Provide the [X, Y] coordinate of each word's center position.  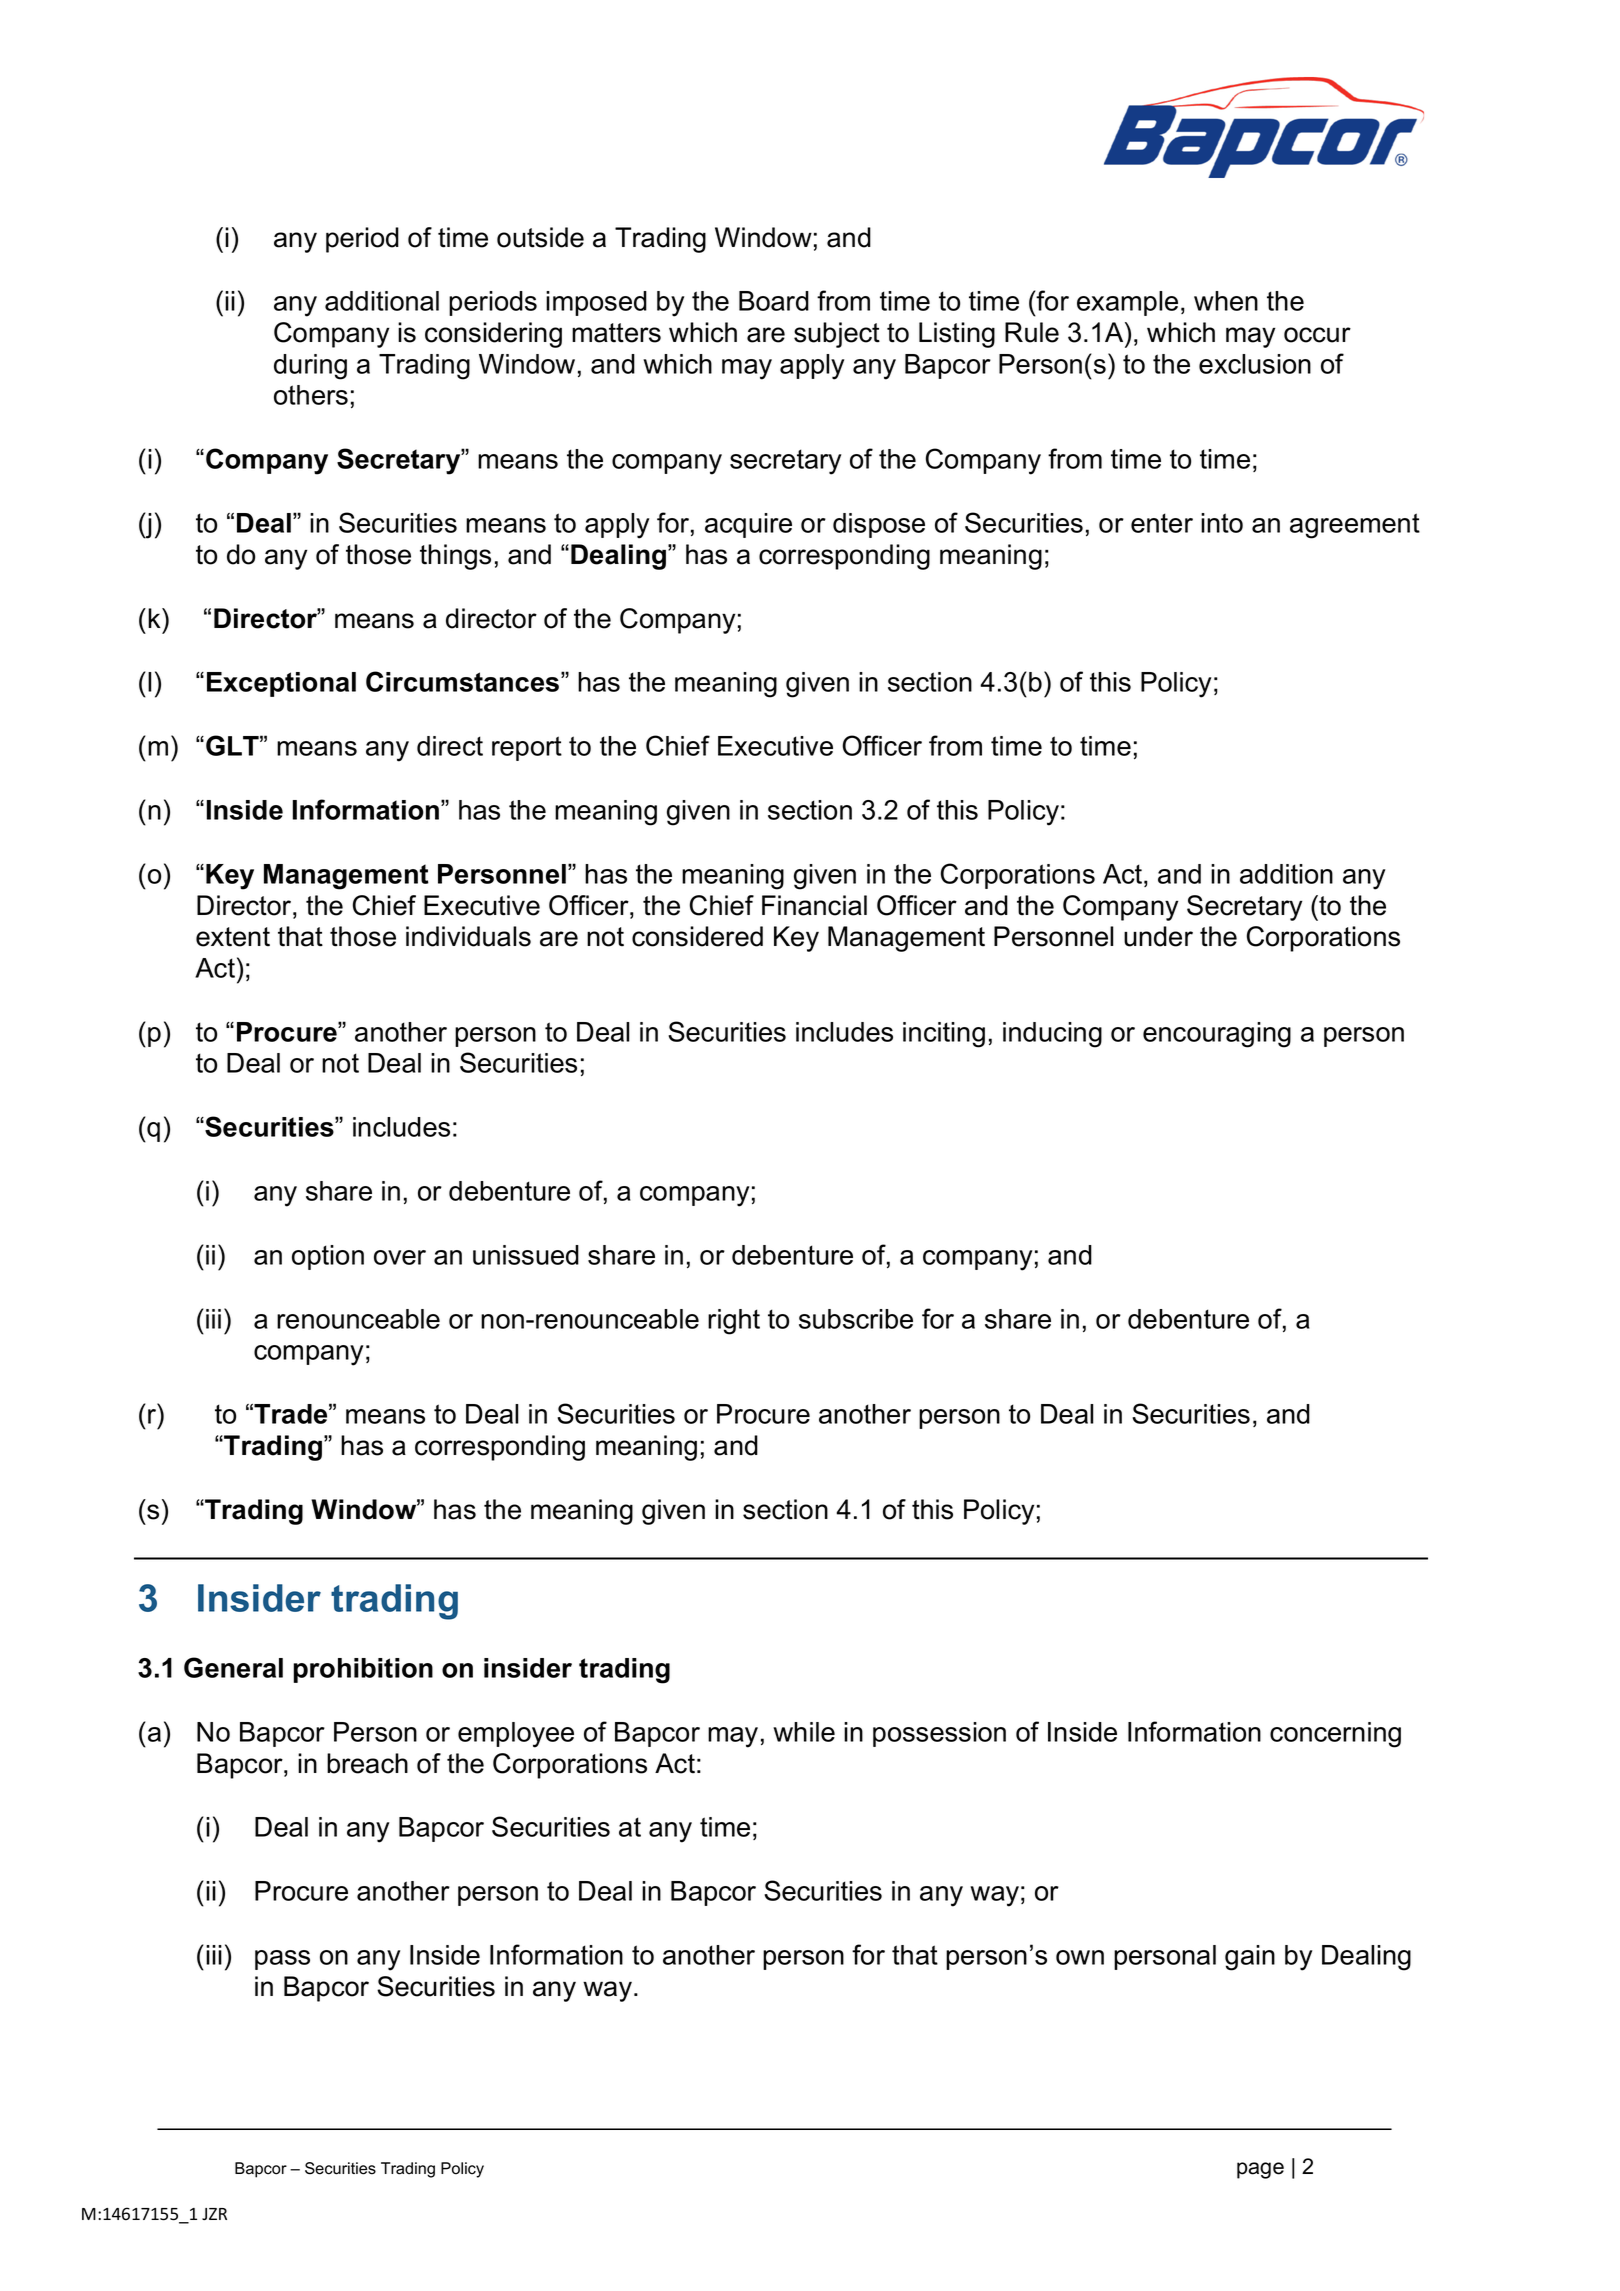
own [1080, 1957]
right [734, 1322]
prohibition [363, 1670]
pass [282, 1960]
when [1226, 301]
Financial [814, 905]
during [310, 367]
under [1158, 936]
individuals [468, 936]
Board [774, 301]
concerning [1335, 1735]
